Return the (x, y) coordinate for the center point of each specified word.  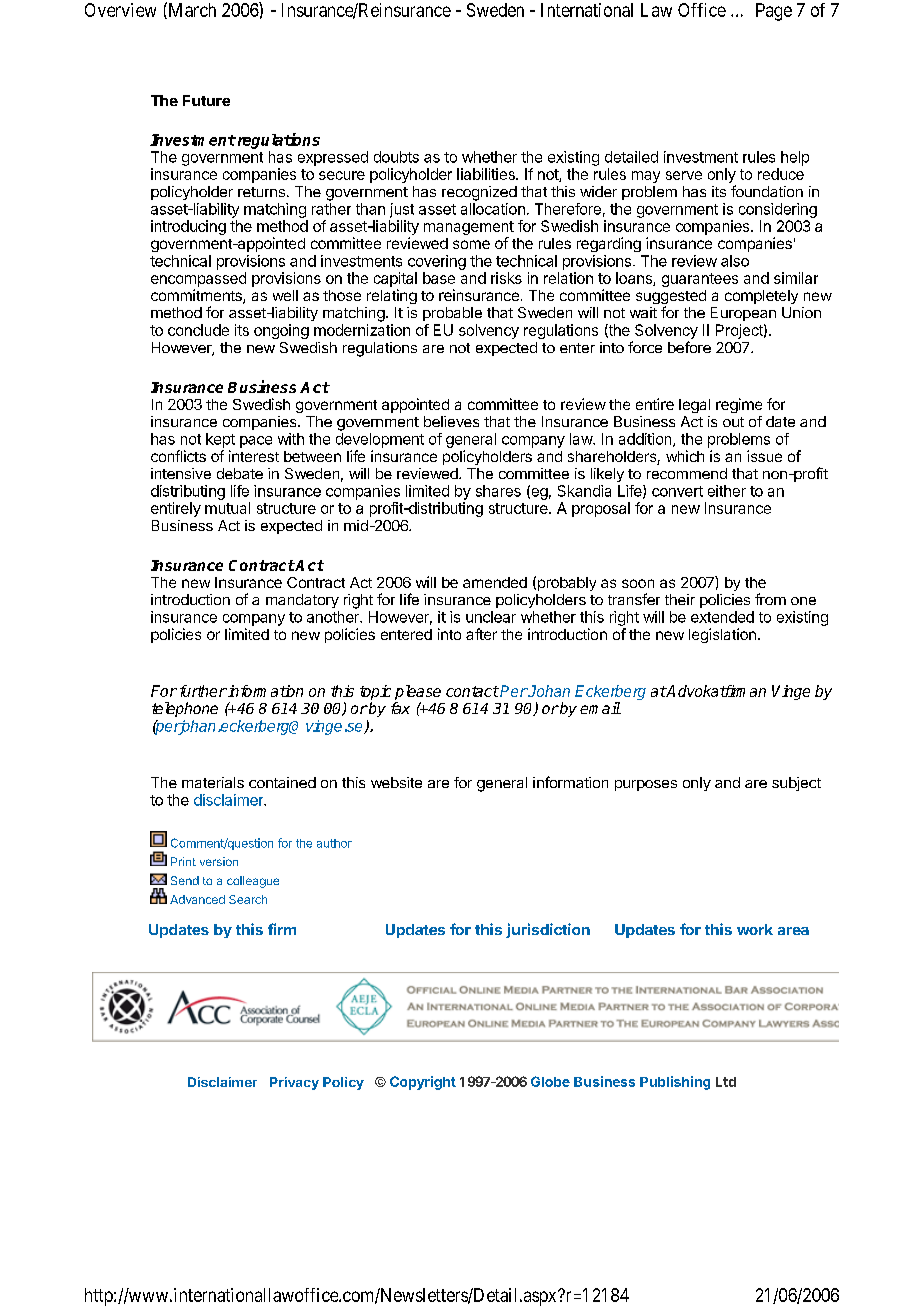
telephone (185, 709)
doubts (396, 157)
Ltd (726, 1082)
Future (206, 100)
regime (739, 405)
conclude (198, 330)
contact (472, 691)
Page (774, 12)
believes (451, 421)
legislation (722, 635)
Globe (550, 1081)
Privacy (294, 1083)
